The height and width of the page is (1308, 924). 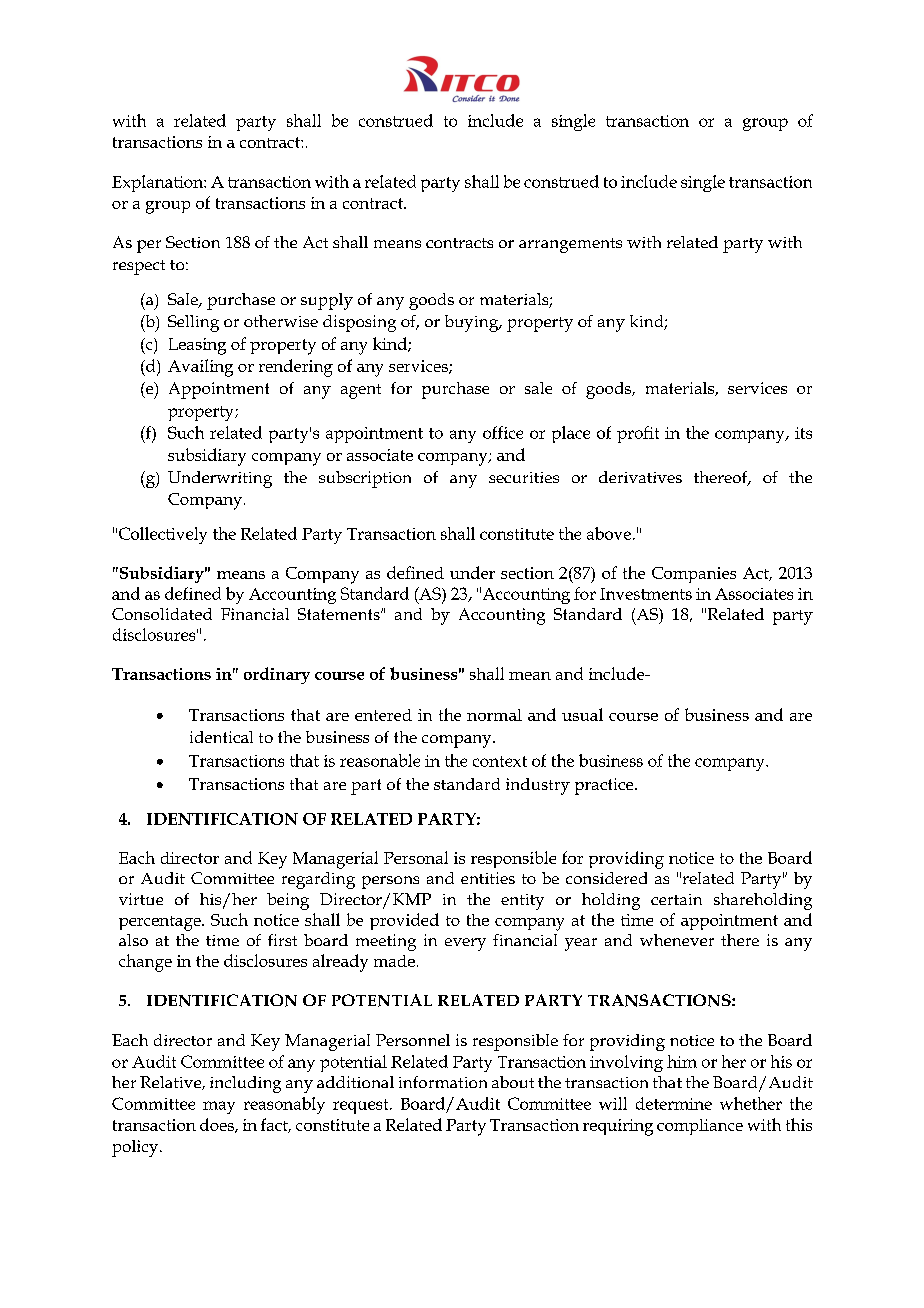 I want to click on identical, so click(x=221, y=737).
